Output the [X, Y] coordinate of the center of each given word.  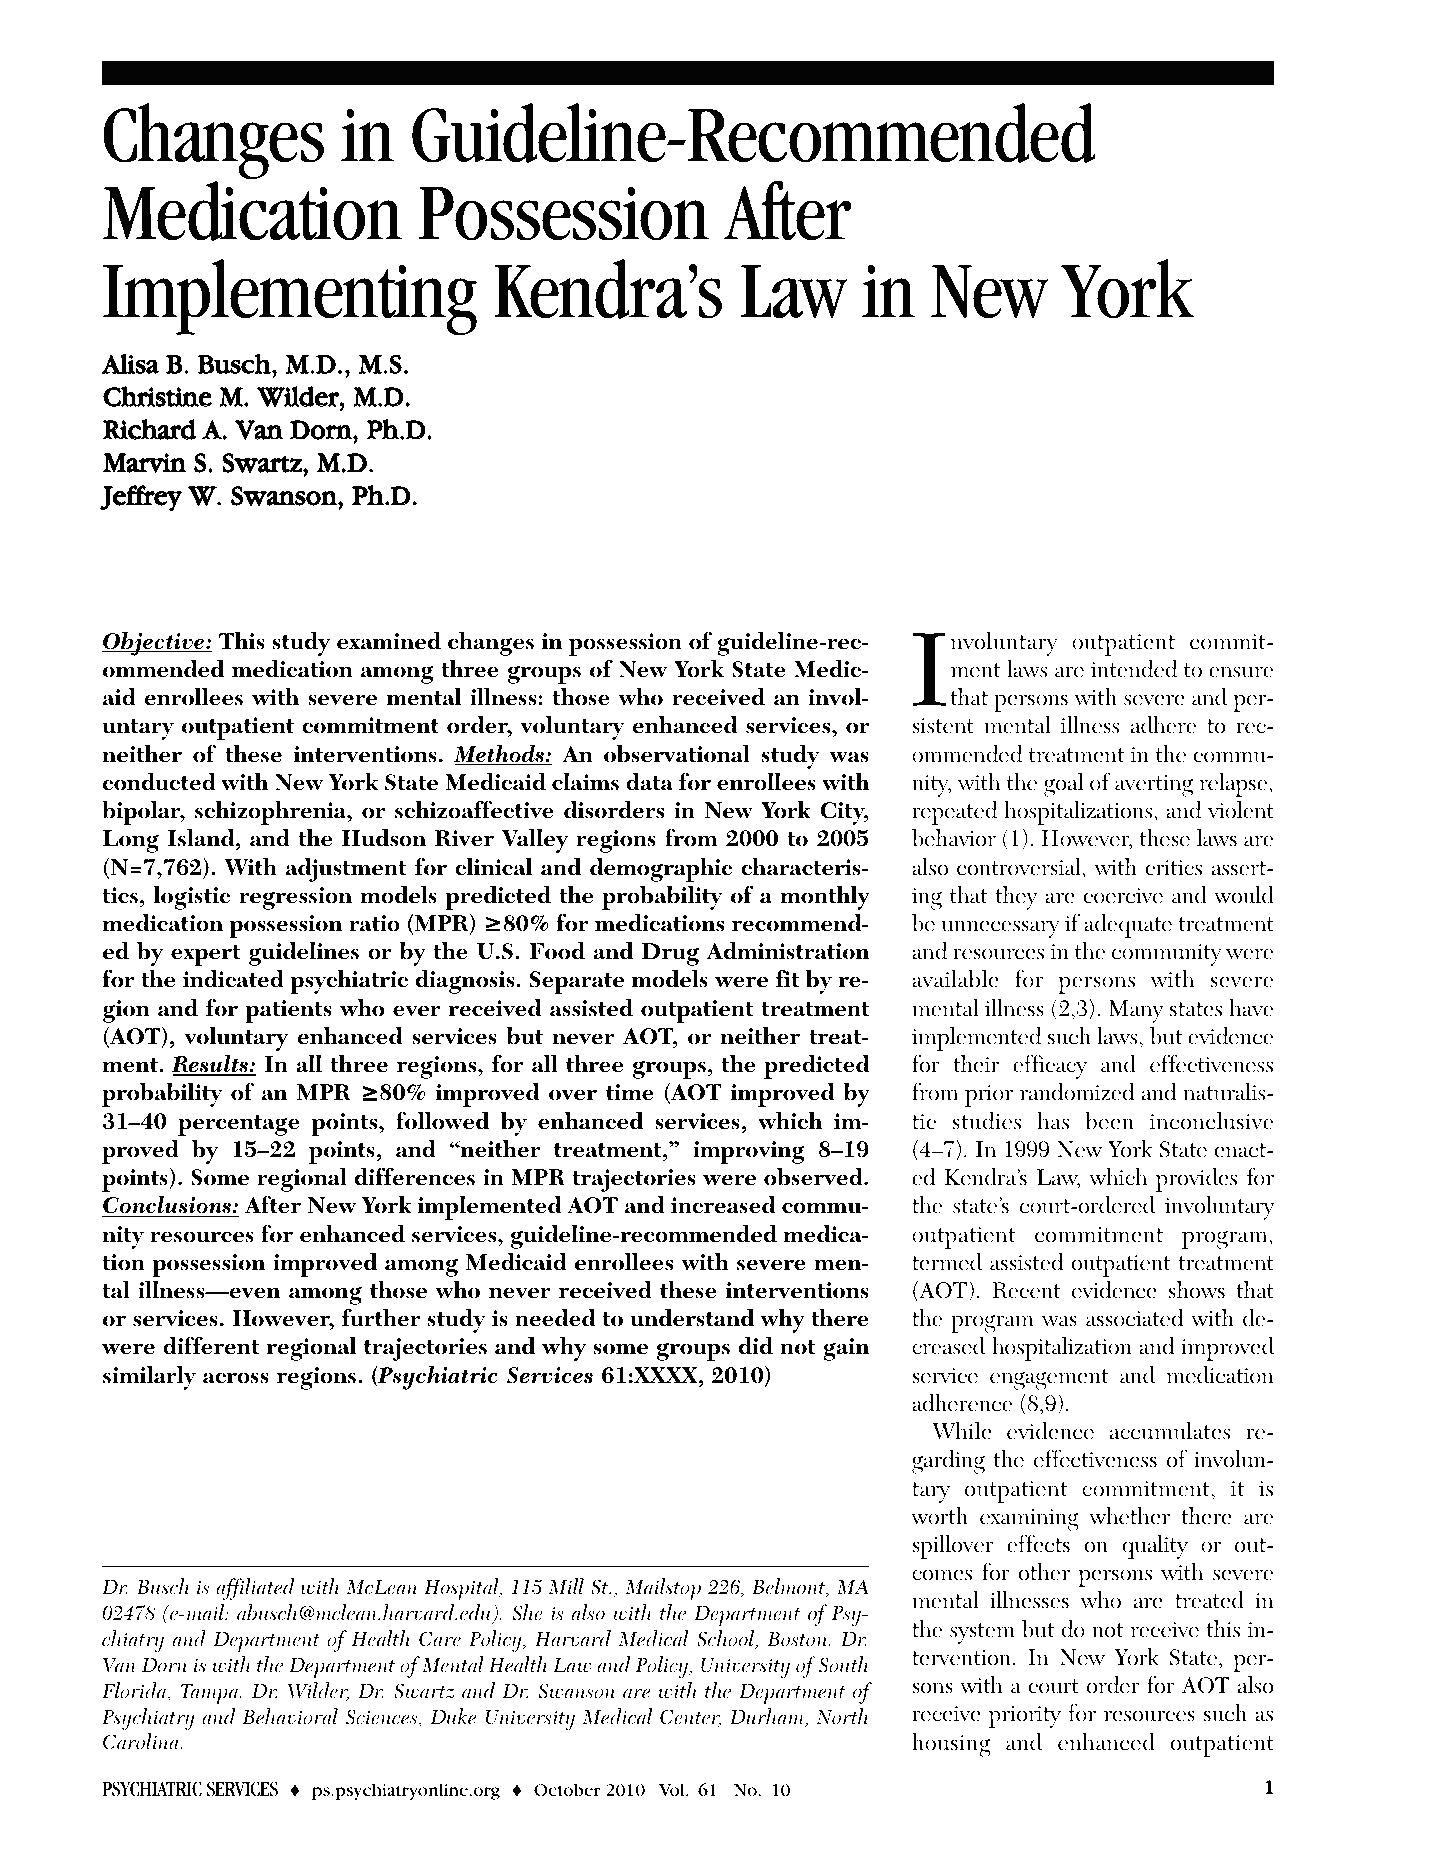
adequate [1128, 925]
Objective [154, 643]
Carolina [142, 1741]
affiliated [255, 1589]
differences [414, 1176]
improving [749, 1152]
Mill [566, 1586]
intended [1134, 668]
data [649, 781]
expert [205, 955]
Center [690, 1718]
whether [1129, 1515]
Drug [670, 954]
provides [1196, 1179]
